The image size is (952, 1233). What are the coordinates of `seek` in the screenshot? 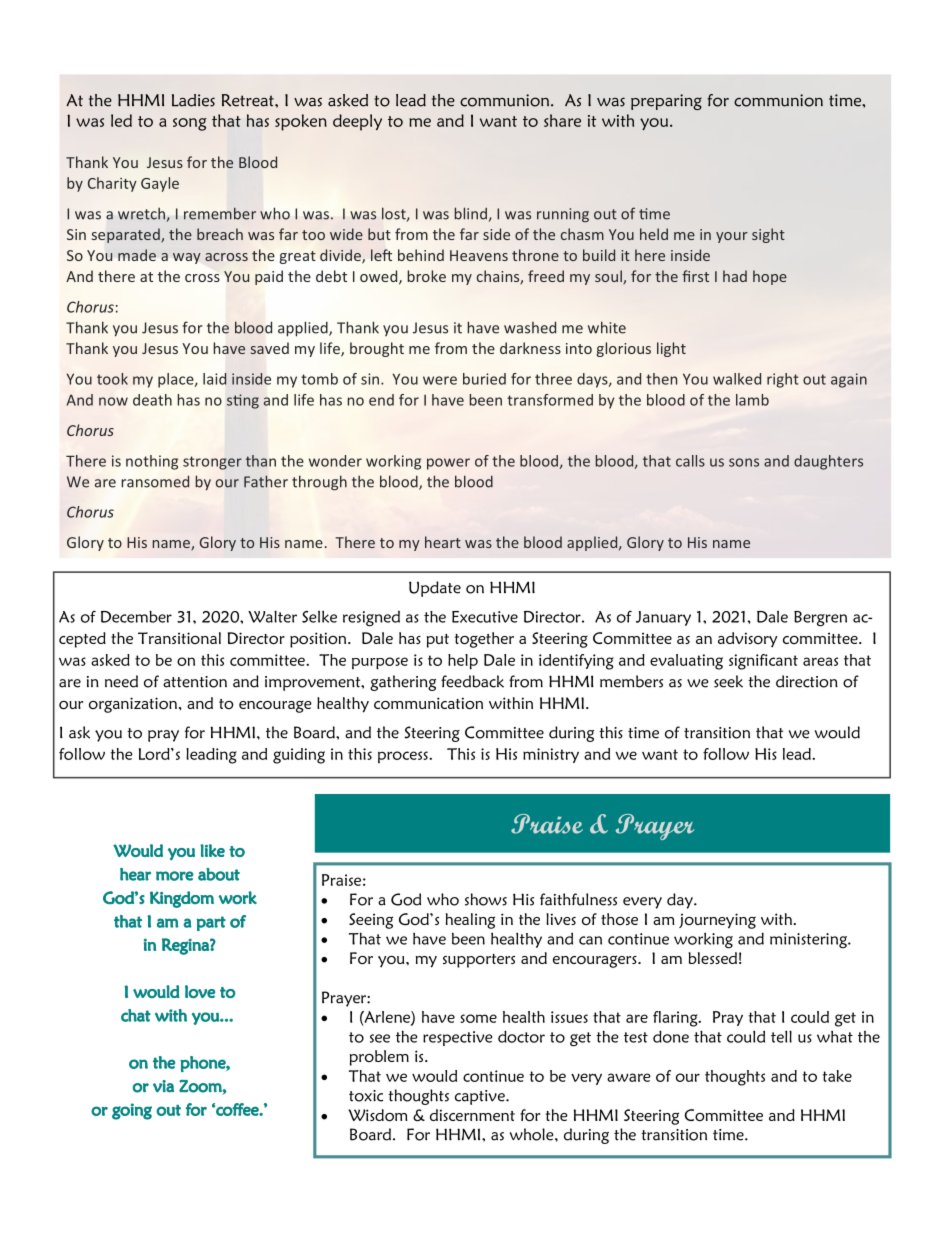 It's located at (728, 681).
